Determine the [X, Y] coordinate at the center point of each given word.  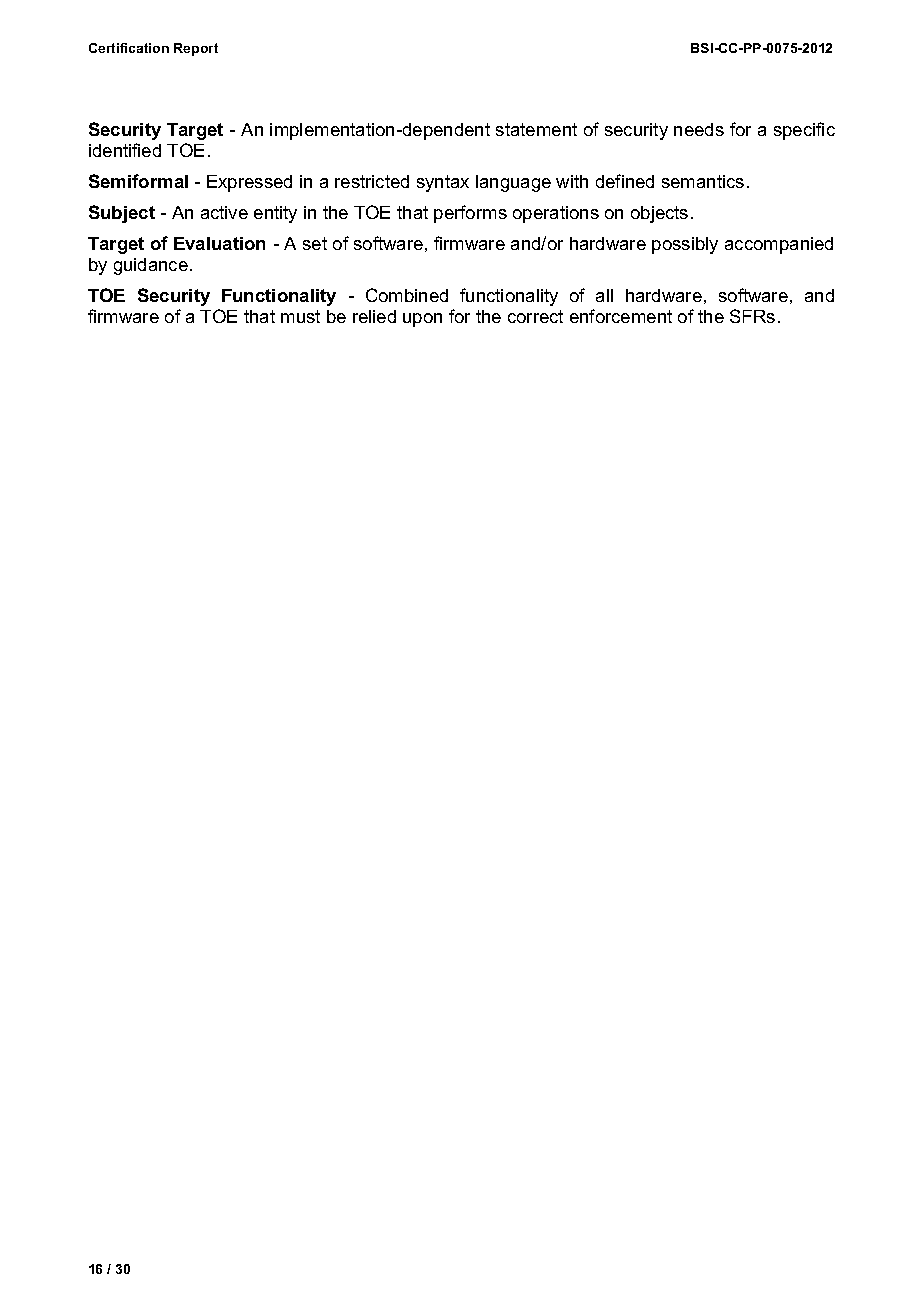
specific [804, 131]
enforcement [621, 316]
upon [422, 320]
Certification [129, 48]
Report [196, 49]
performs [470, 214]
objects [659, 214]
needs [699, 129]
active [224, 212]
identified [125, 150]
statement [536, 129]
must [300, 316]
